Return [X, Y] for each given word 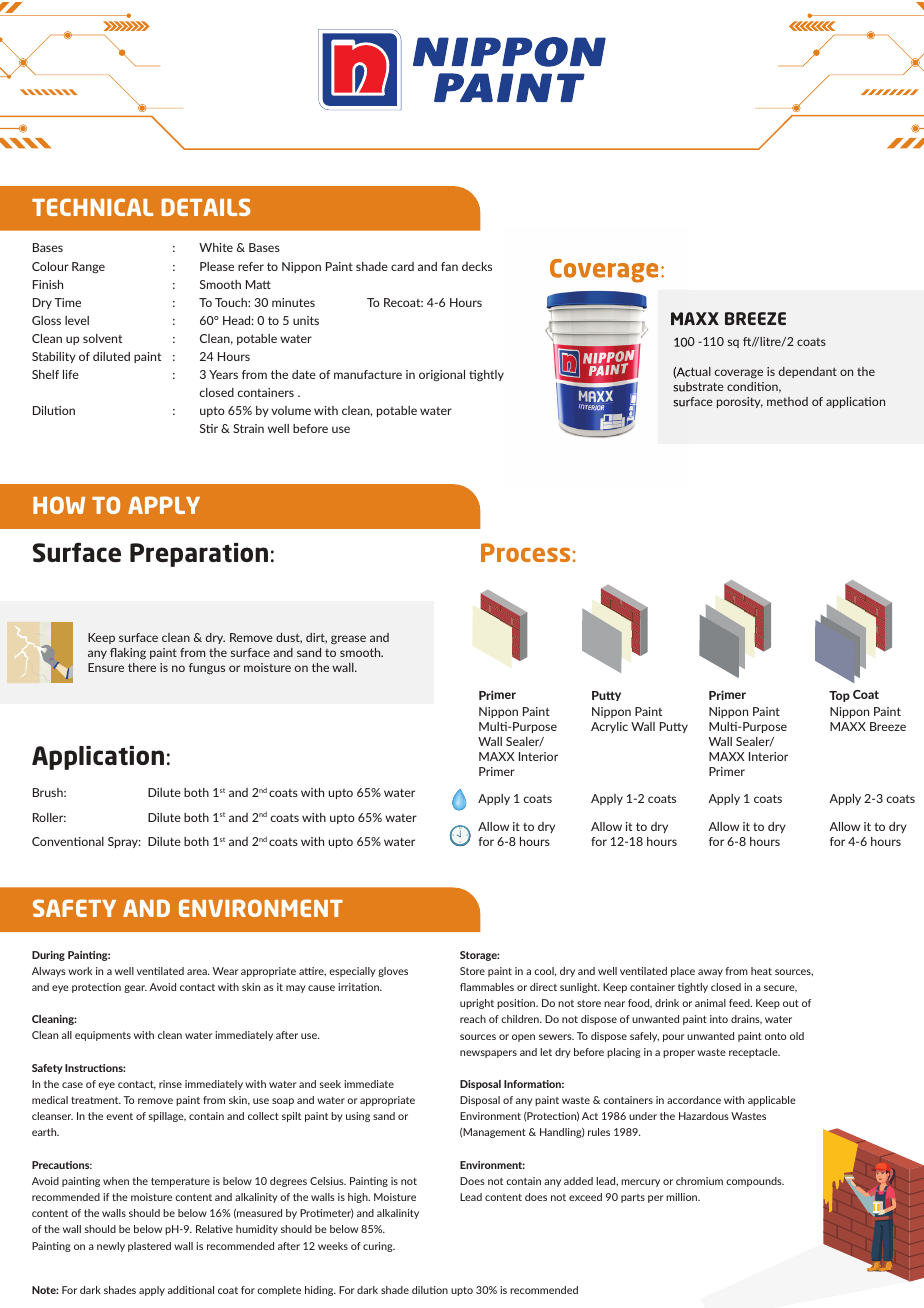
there [142, 667]
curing [379, 1247]
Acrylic [609, 727]
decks [477, 266]
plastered [149, 1247]
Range [88, 268]
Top [839, 696]
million [683, 1197]
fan [449, 266]
